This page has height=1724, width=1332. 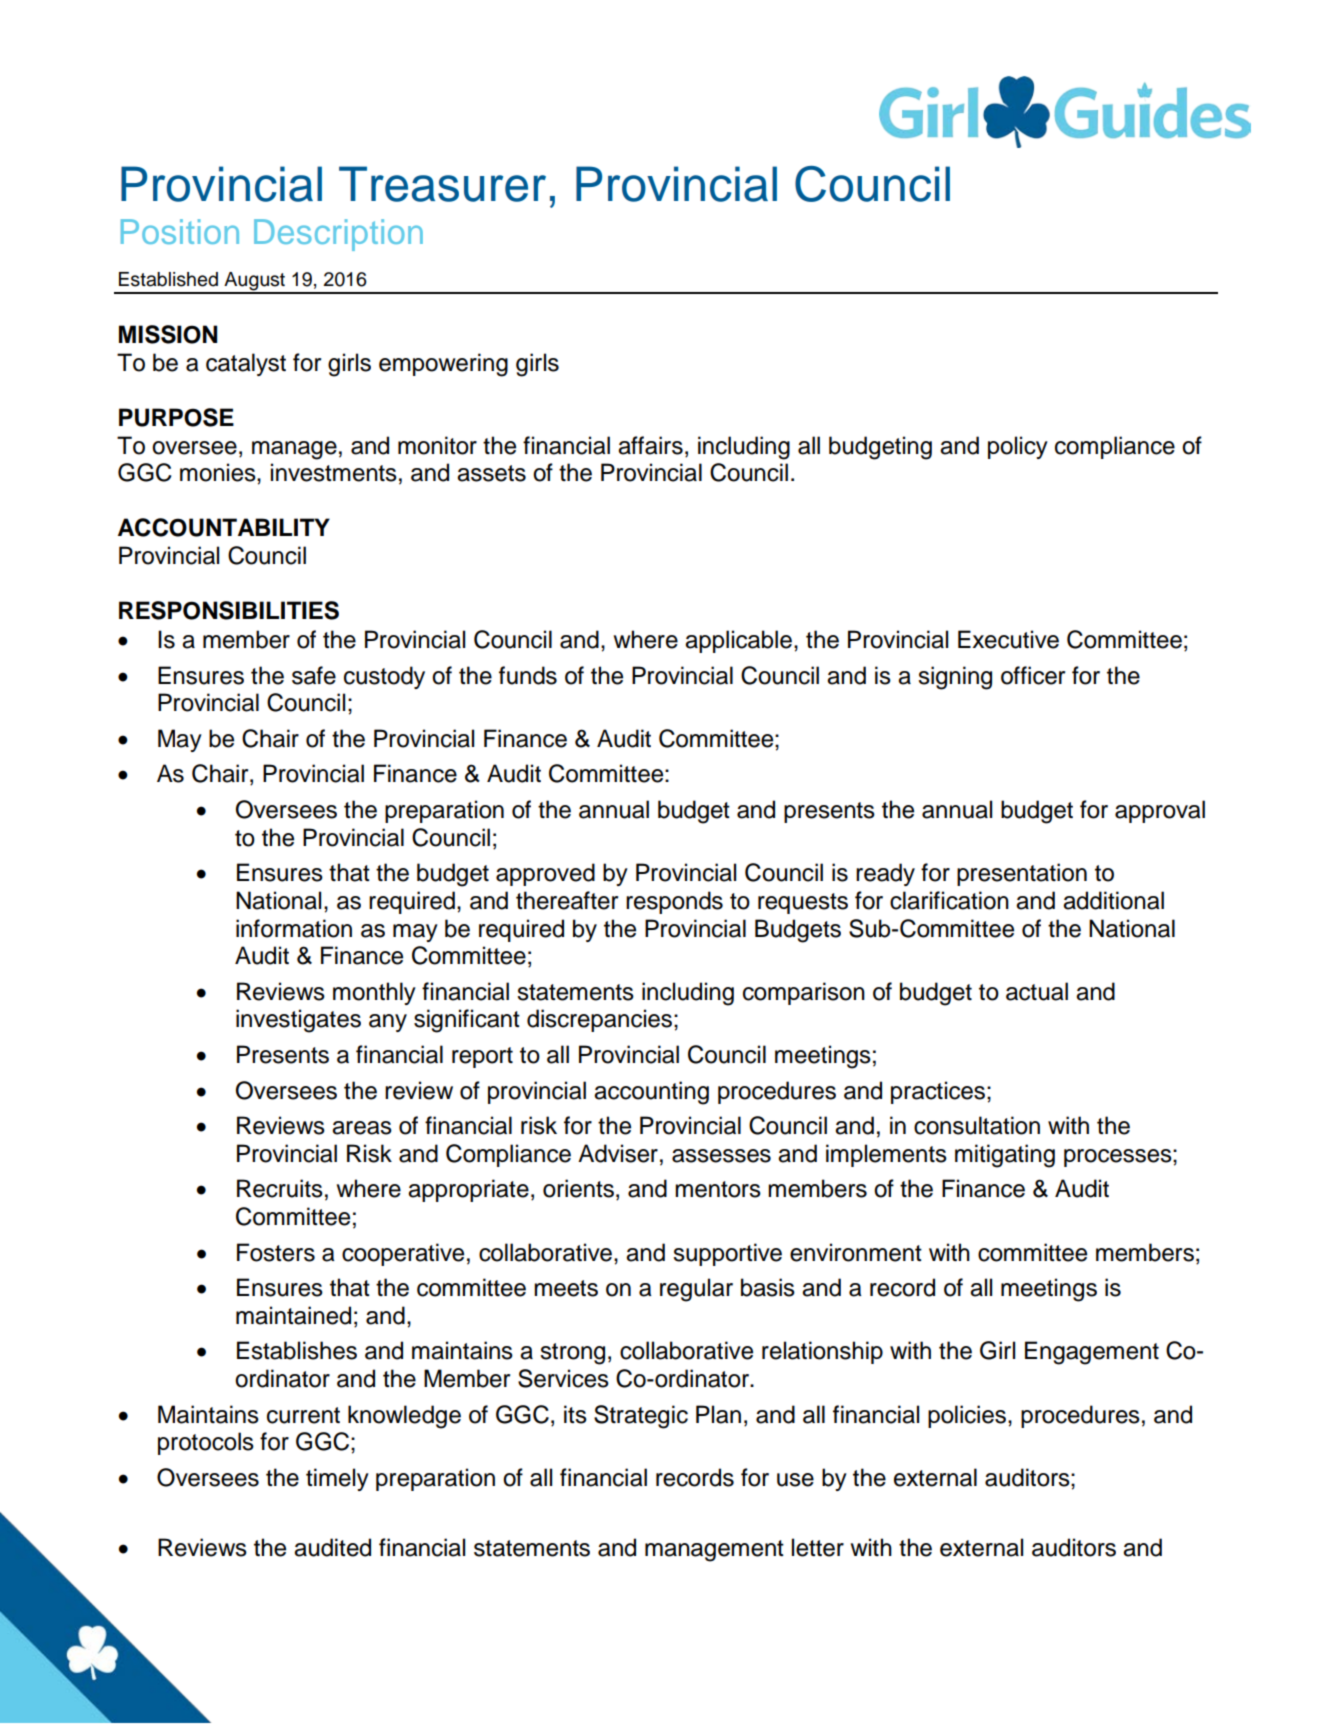 What do you see at coordinates (337, 1479) in the page?
I see `timely` at bounding box center [337, 1479].
